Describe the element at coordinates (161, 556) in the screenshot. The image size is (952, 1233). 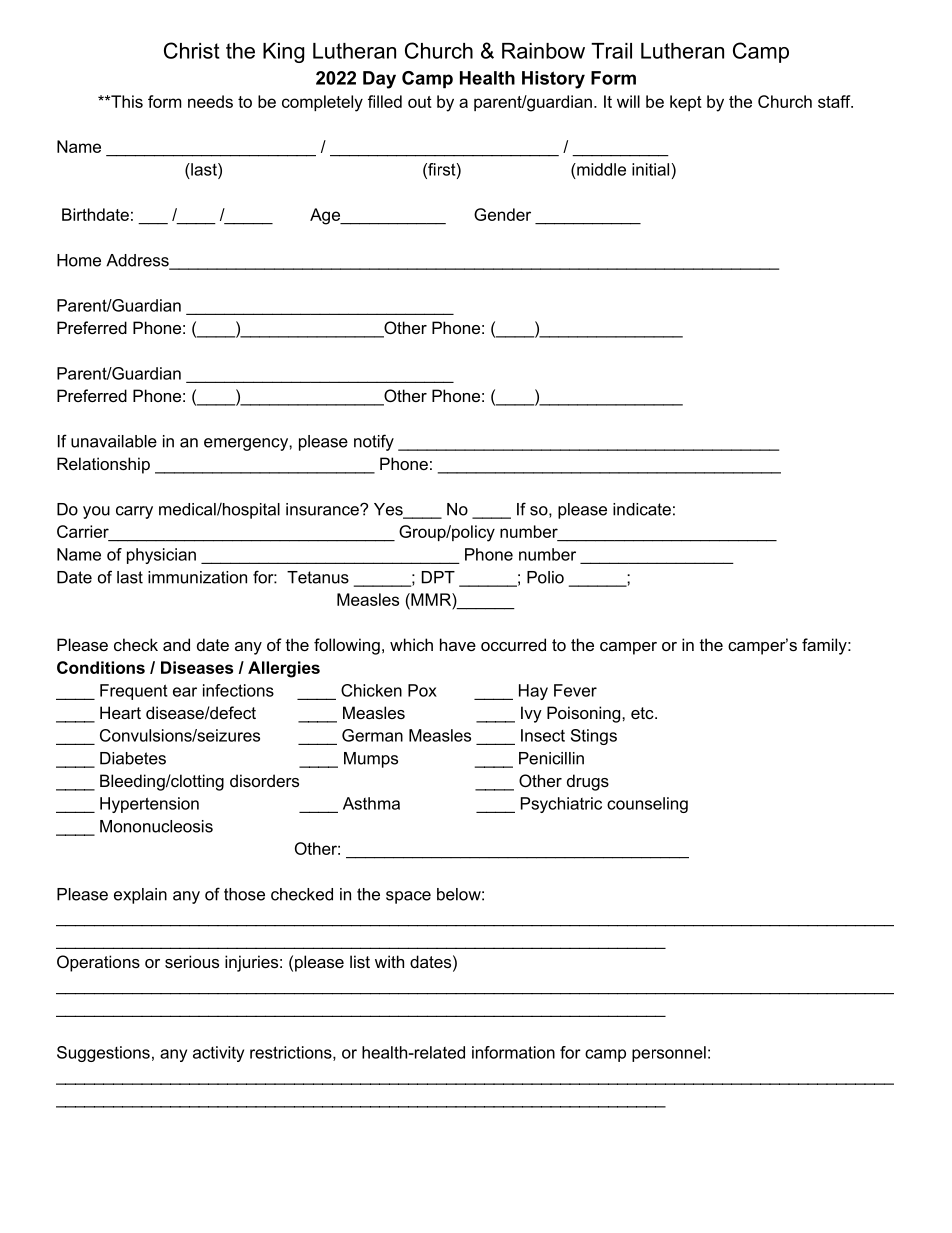
I see `physician` at that location.
